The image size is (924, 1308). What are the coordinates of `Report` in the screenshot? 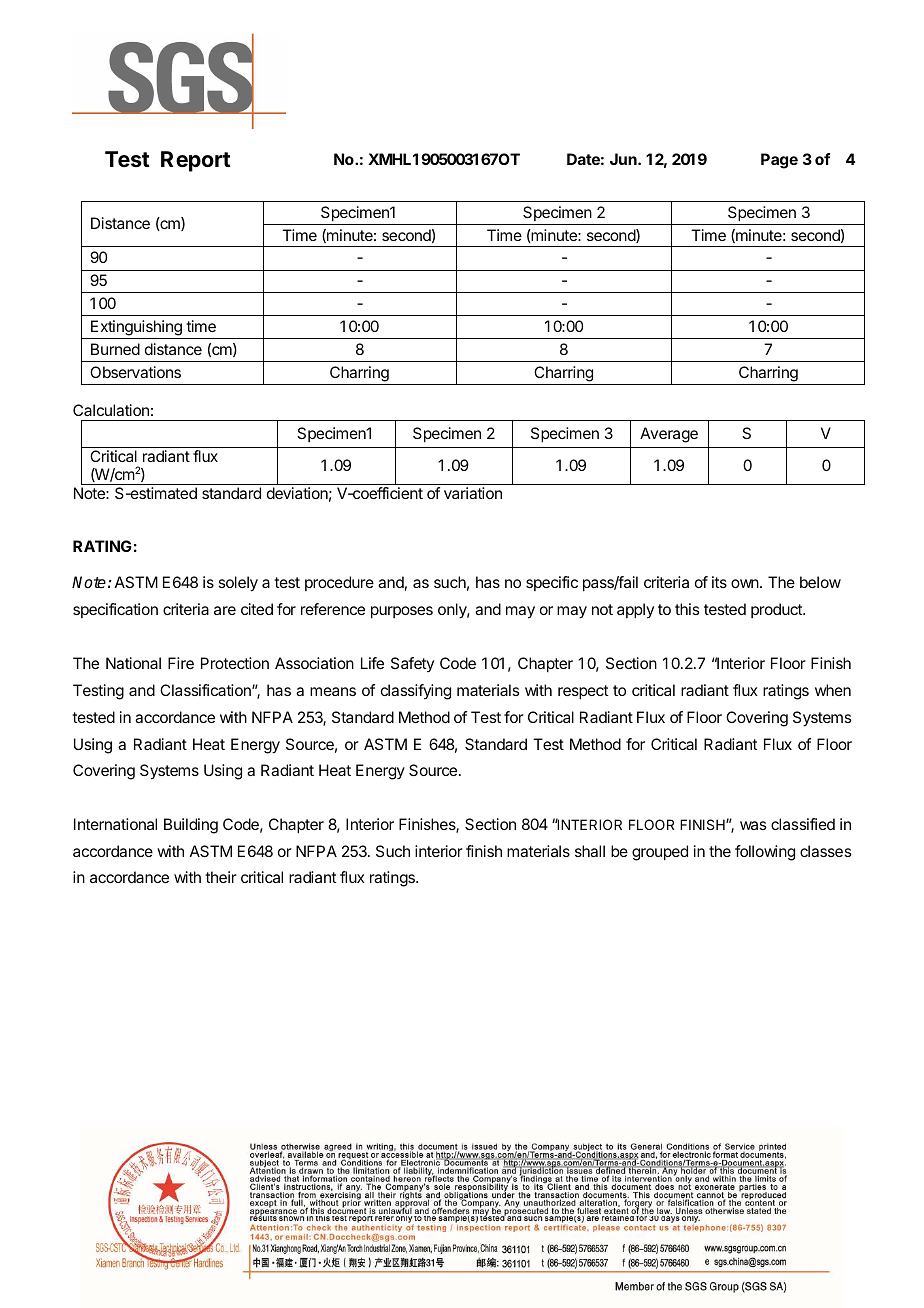 It's located at (195, 161).
